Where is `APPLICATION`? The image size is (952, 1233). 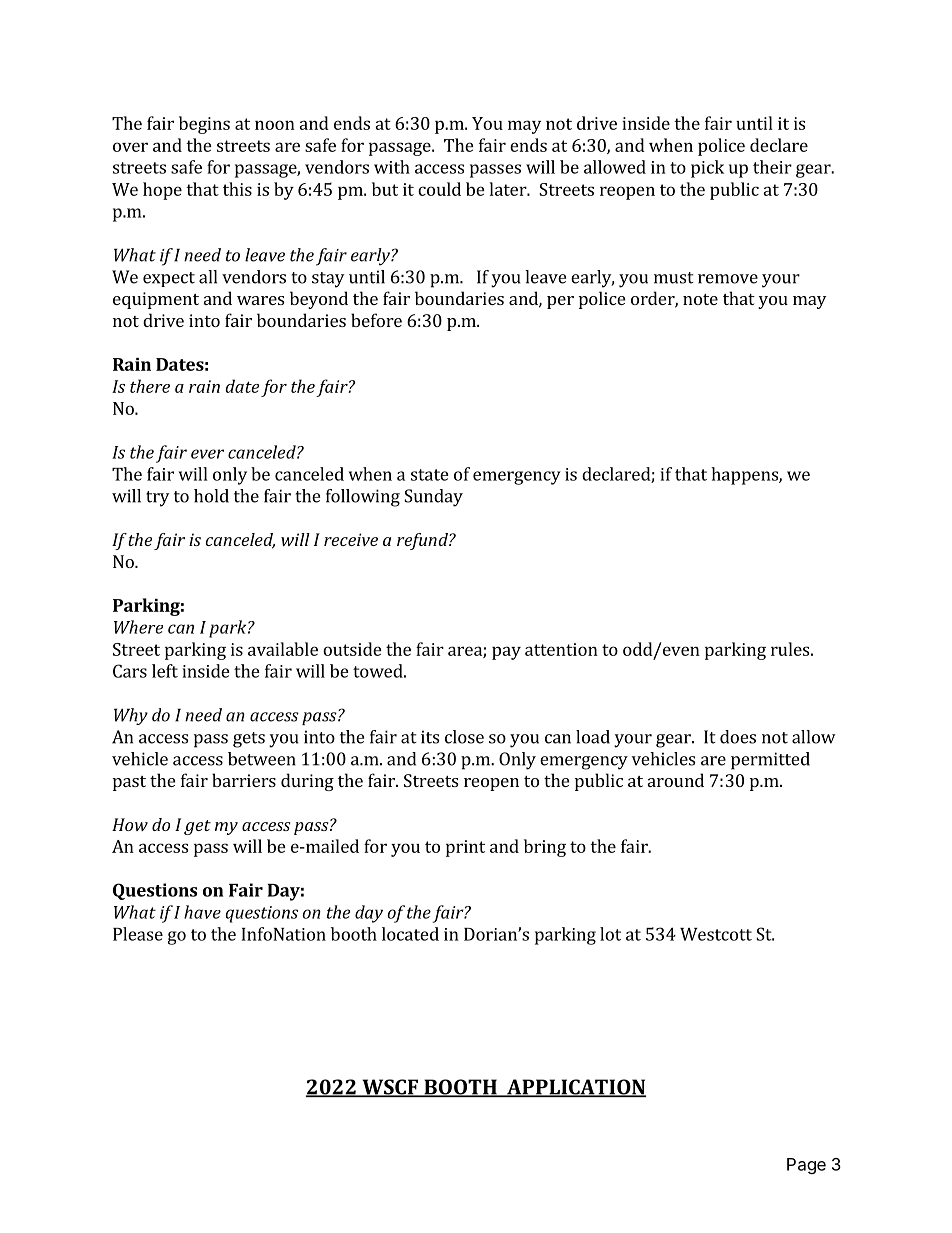
APPLICATION is located at coordinates (575, 1088).
